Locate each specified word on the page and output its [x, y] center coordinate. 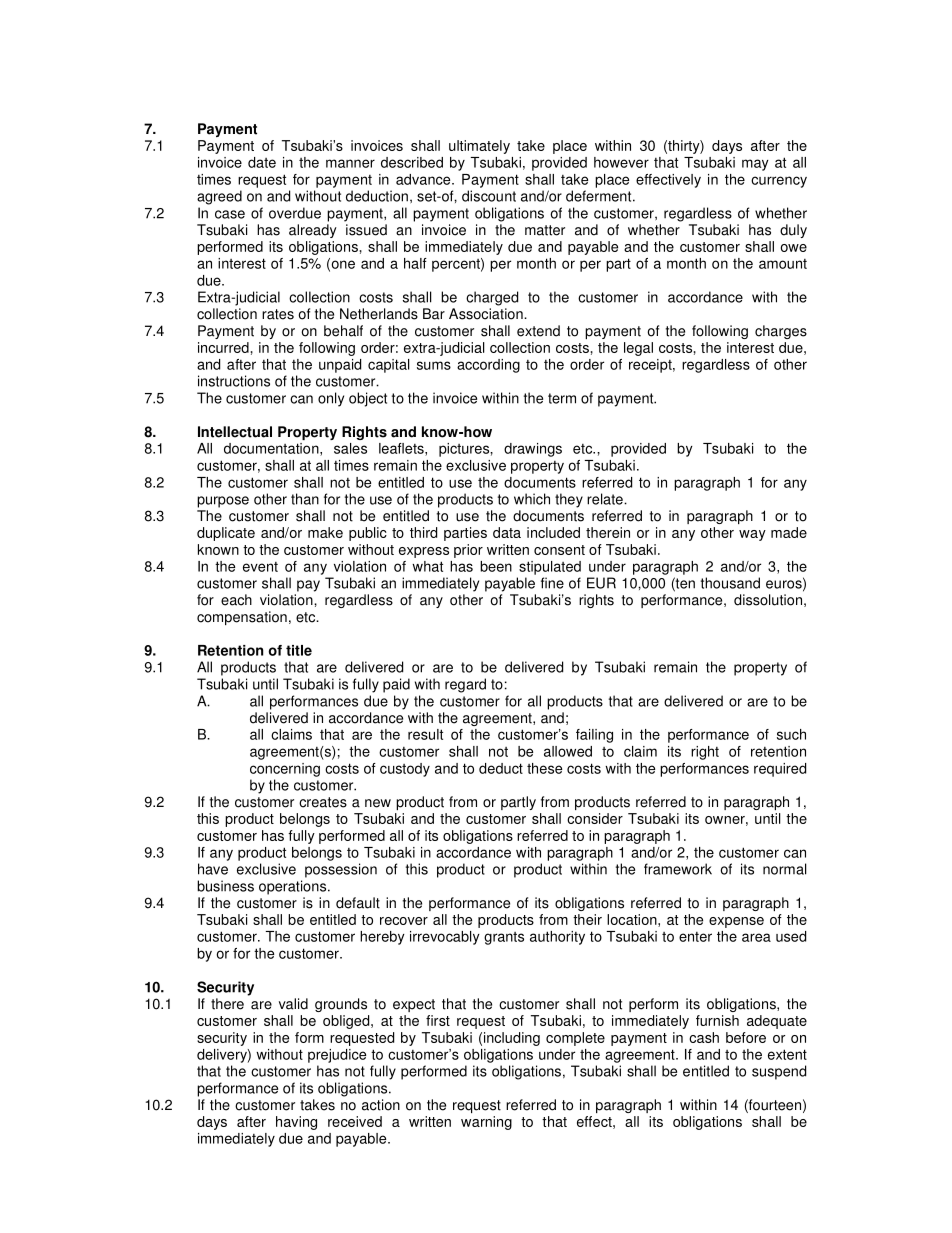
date [262, 162]
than [305, 499]
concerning [285, 770]
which [532, 499]
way [752, 535]
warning [486, 1123]
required [780, 770]
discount [489, 196]
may [755, 165]
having [296, 1123]
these [544, 768]
